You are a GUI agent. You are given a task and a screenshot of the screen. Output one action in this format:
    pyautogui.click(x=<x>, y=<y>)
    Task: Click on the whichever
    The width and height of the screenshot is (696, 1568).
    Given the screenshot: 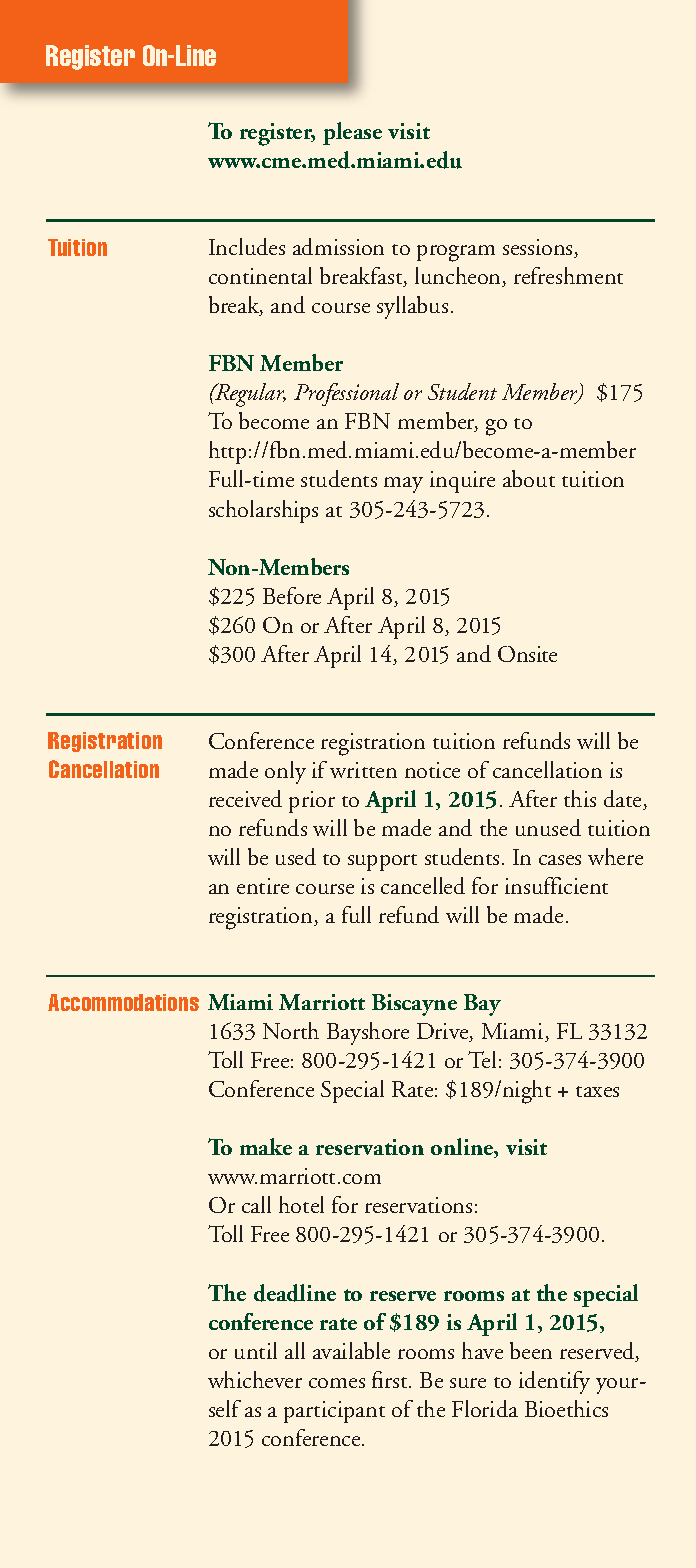 What is the action you would take?
    pyautogui.click(x=255, y=1379)
